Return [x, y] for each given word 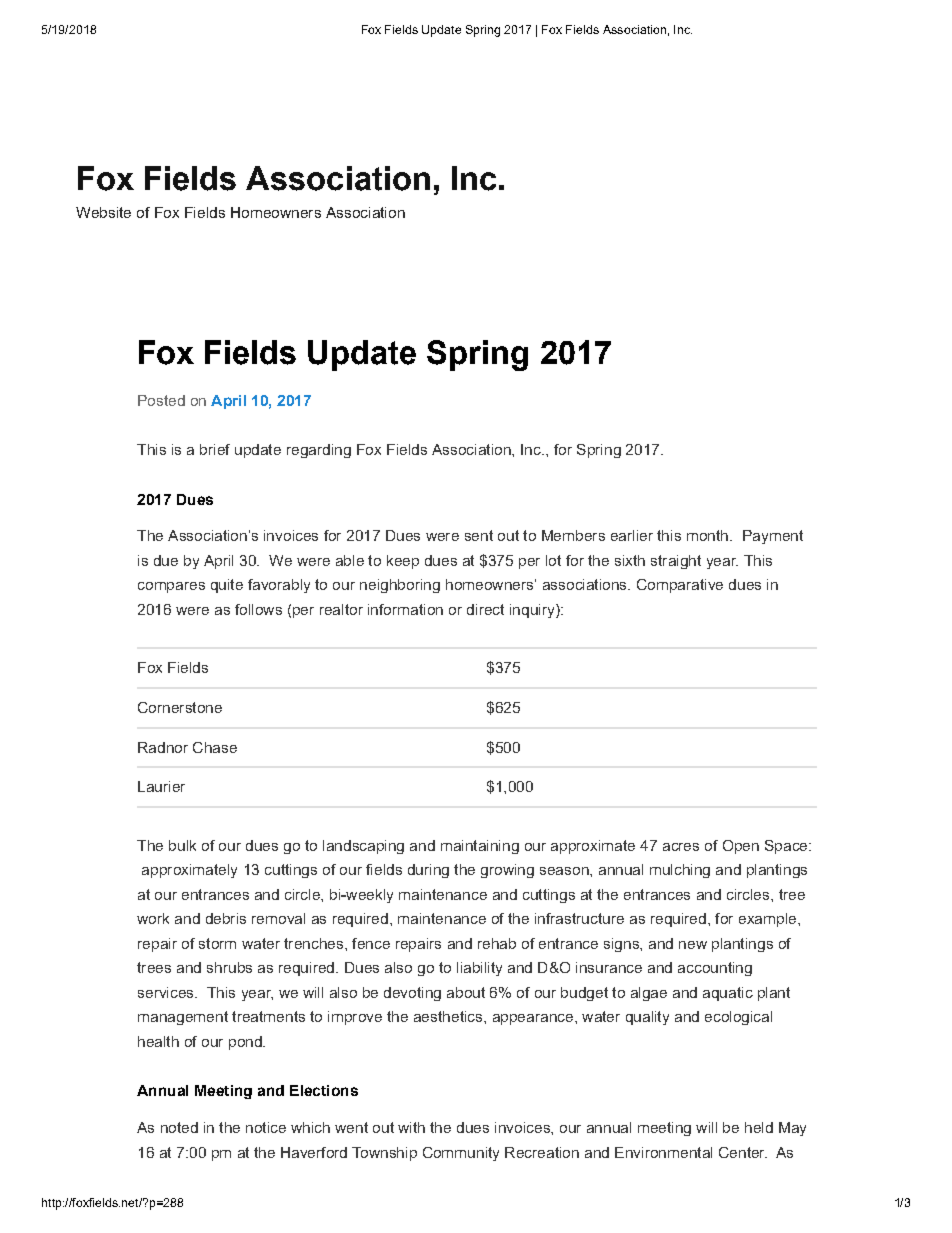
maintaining [480, 847]
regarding [319, 451]
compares [171, 587]
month [707, 535]
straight [676, 562]
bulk [182, 845]
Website [103, 212]
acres [681, 847]
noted [179, 1127]
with [411, 1127]
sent [479, 535]
